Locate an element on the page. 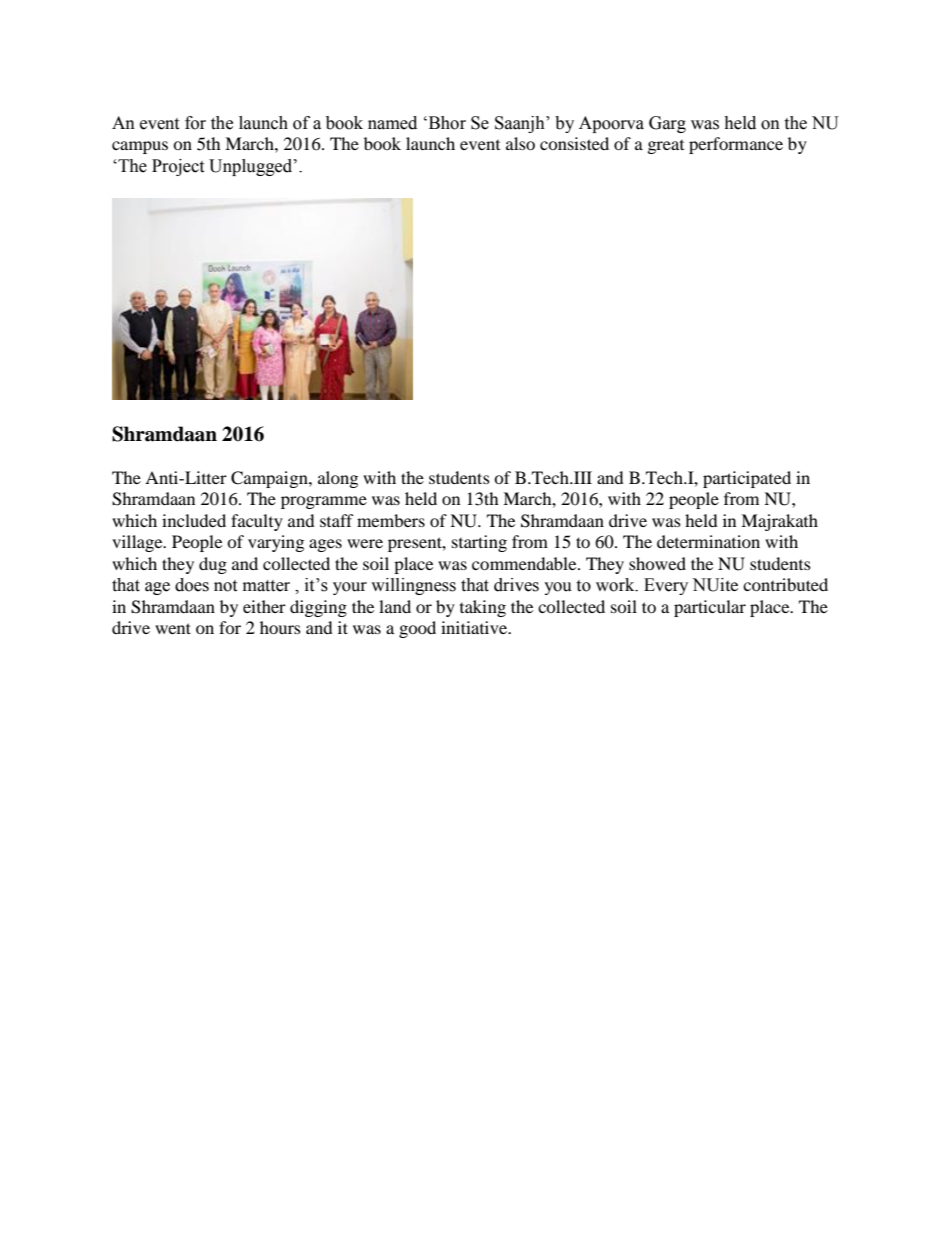  consisted is located at coordinates (574, 143).
